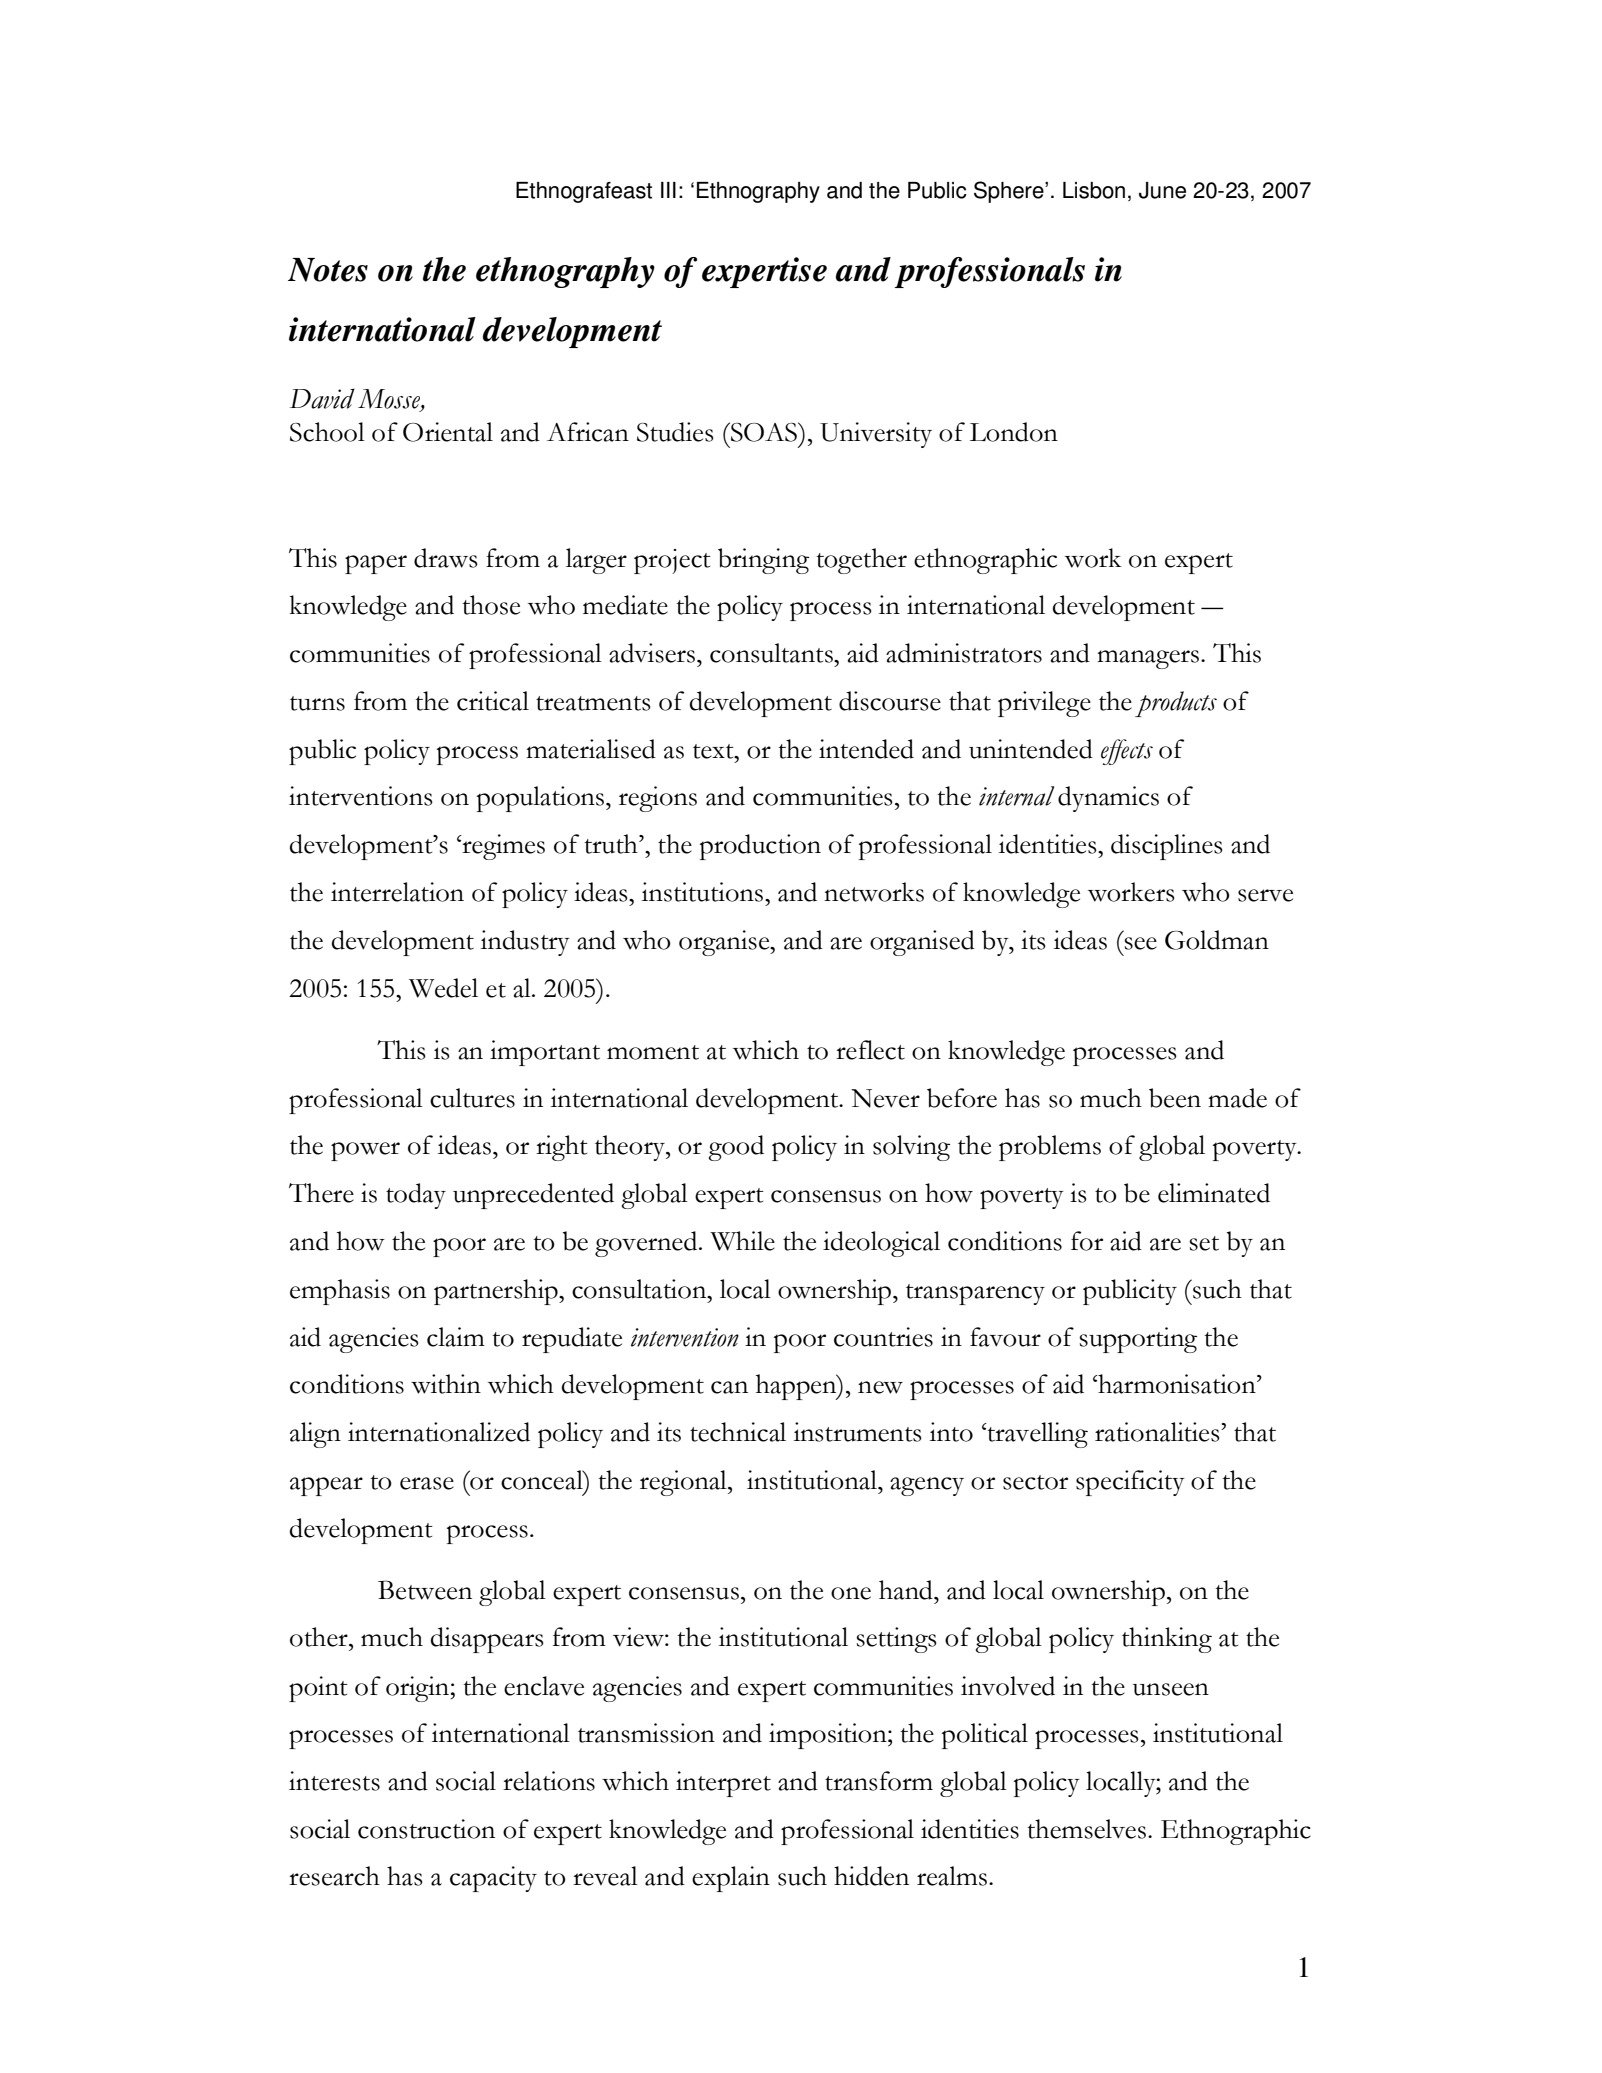  I want to click on explain, so click(731, 1879).
